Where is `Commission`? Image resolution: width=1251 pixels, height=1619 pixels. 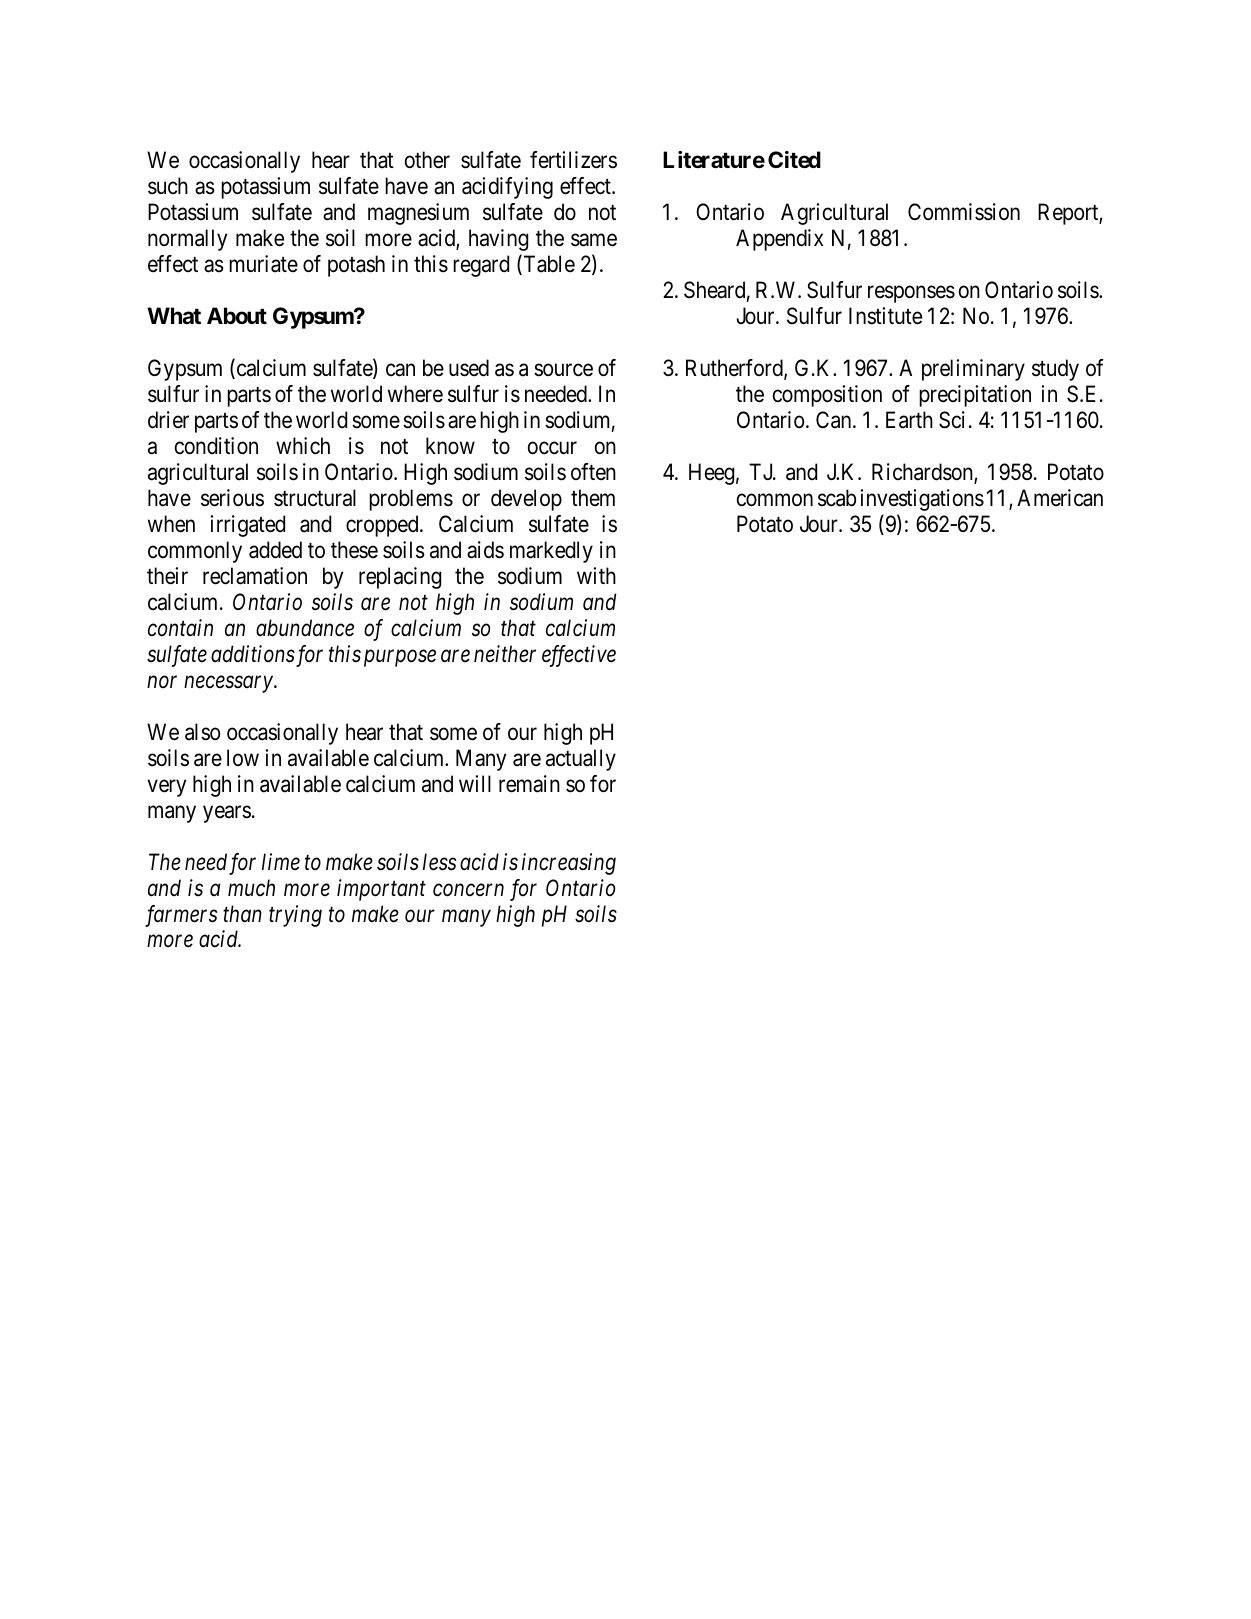 Commission is located at coordinates (964, 212).
